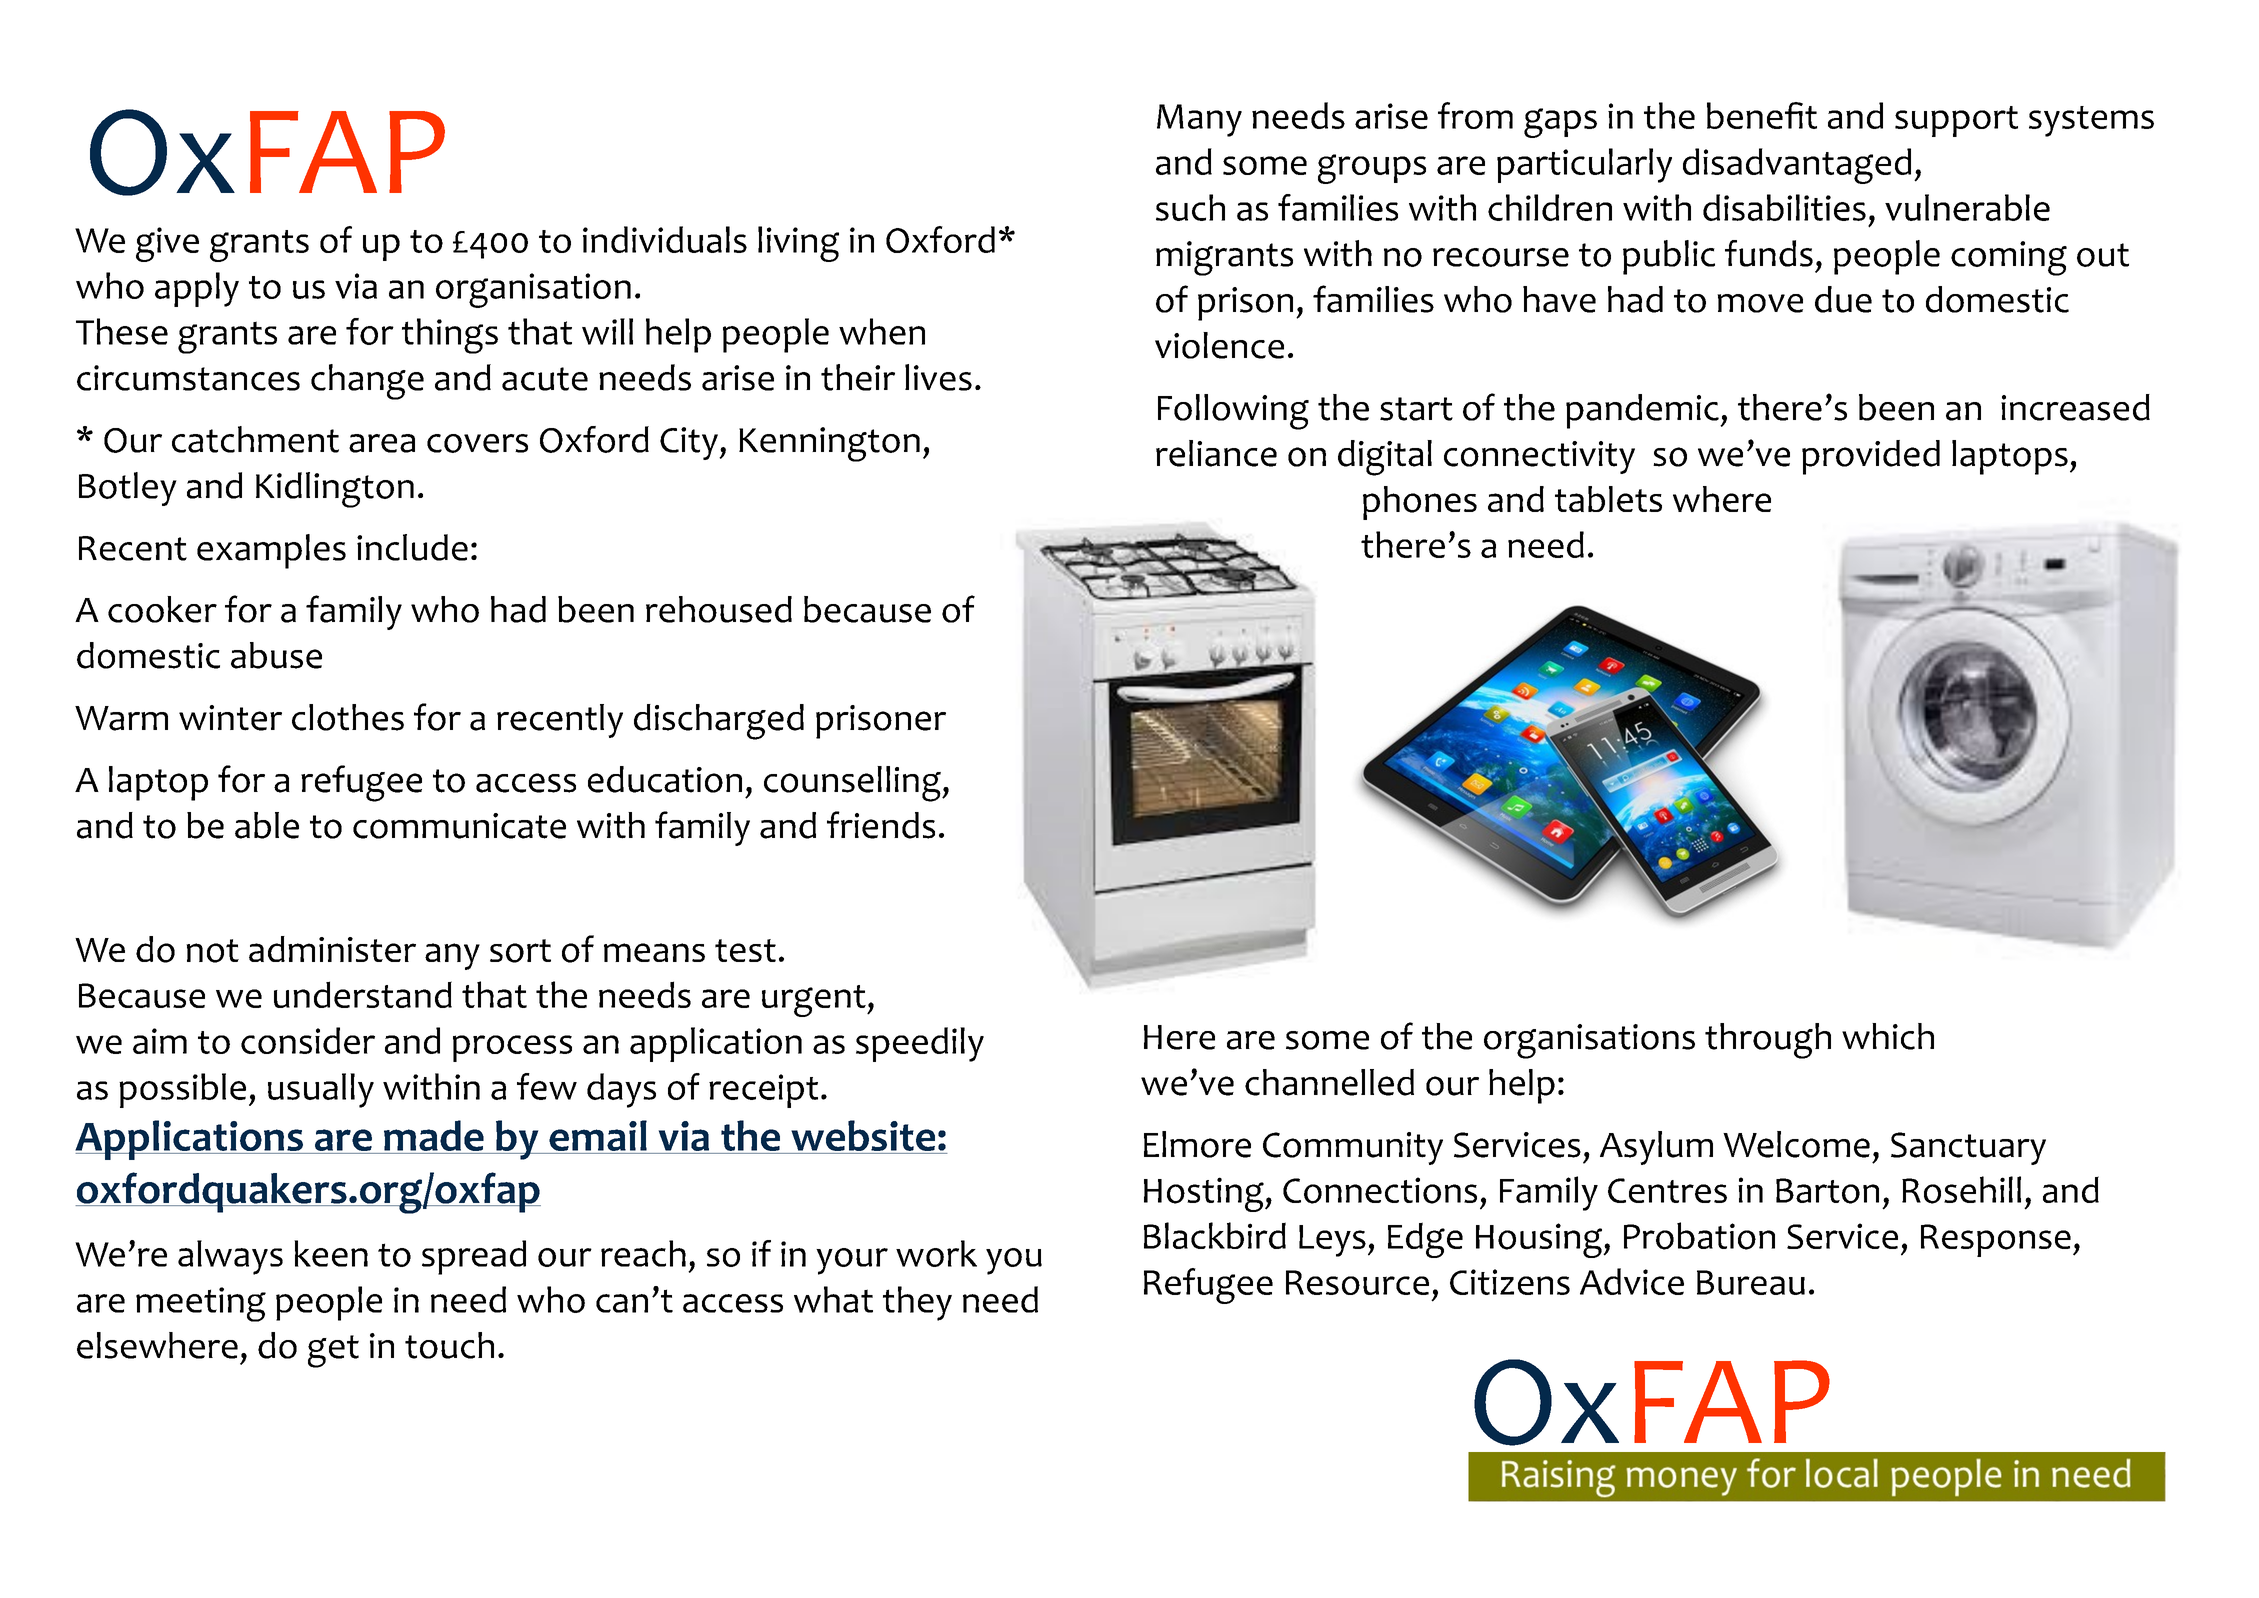 This page has height=1598, width=2259. Describe the element at coordinates (1797, 166) in the page. I see `disadvantaged` at that location.
